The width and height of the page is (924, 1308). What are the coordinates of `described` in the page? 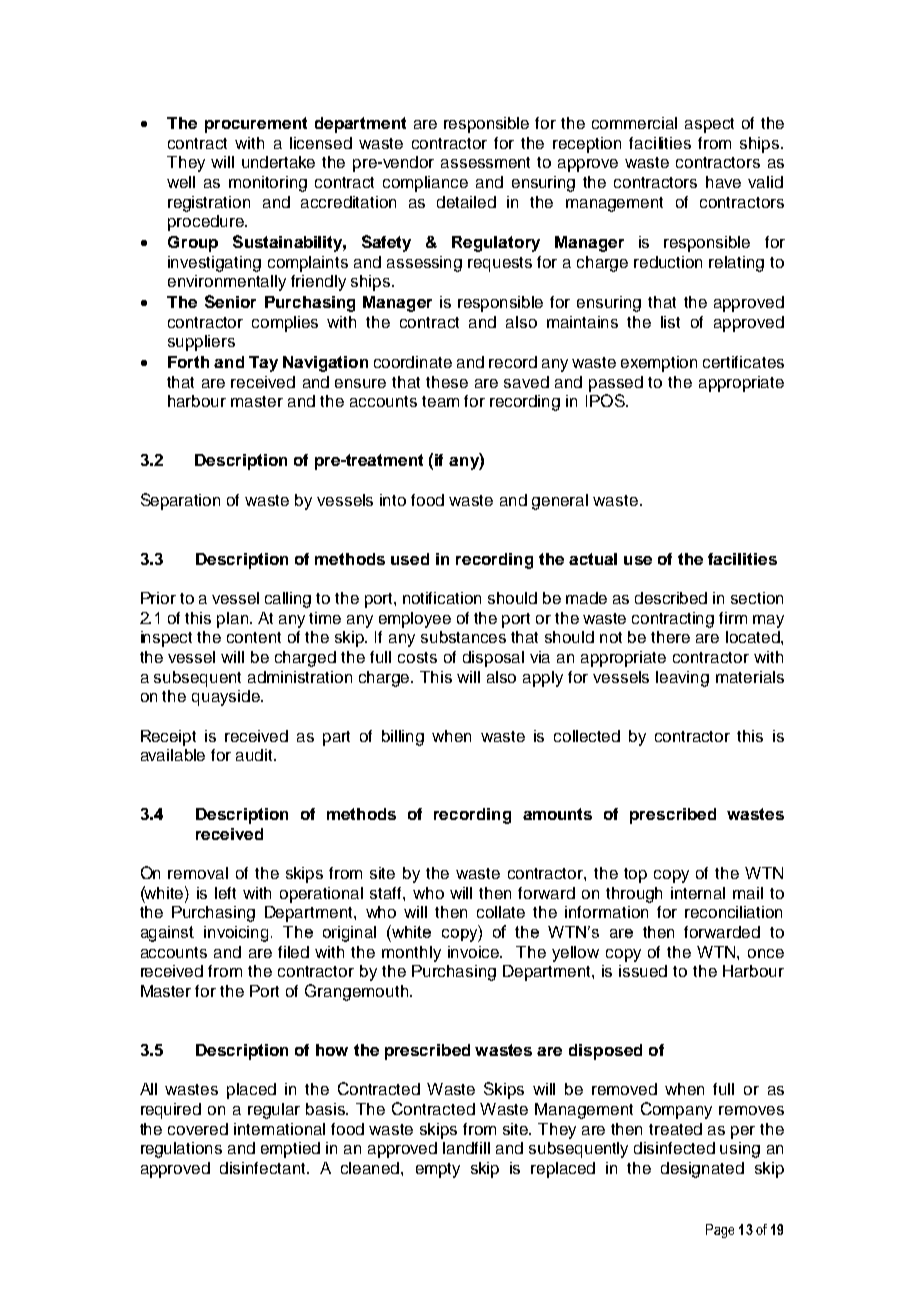 It's located at (671, 598).
